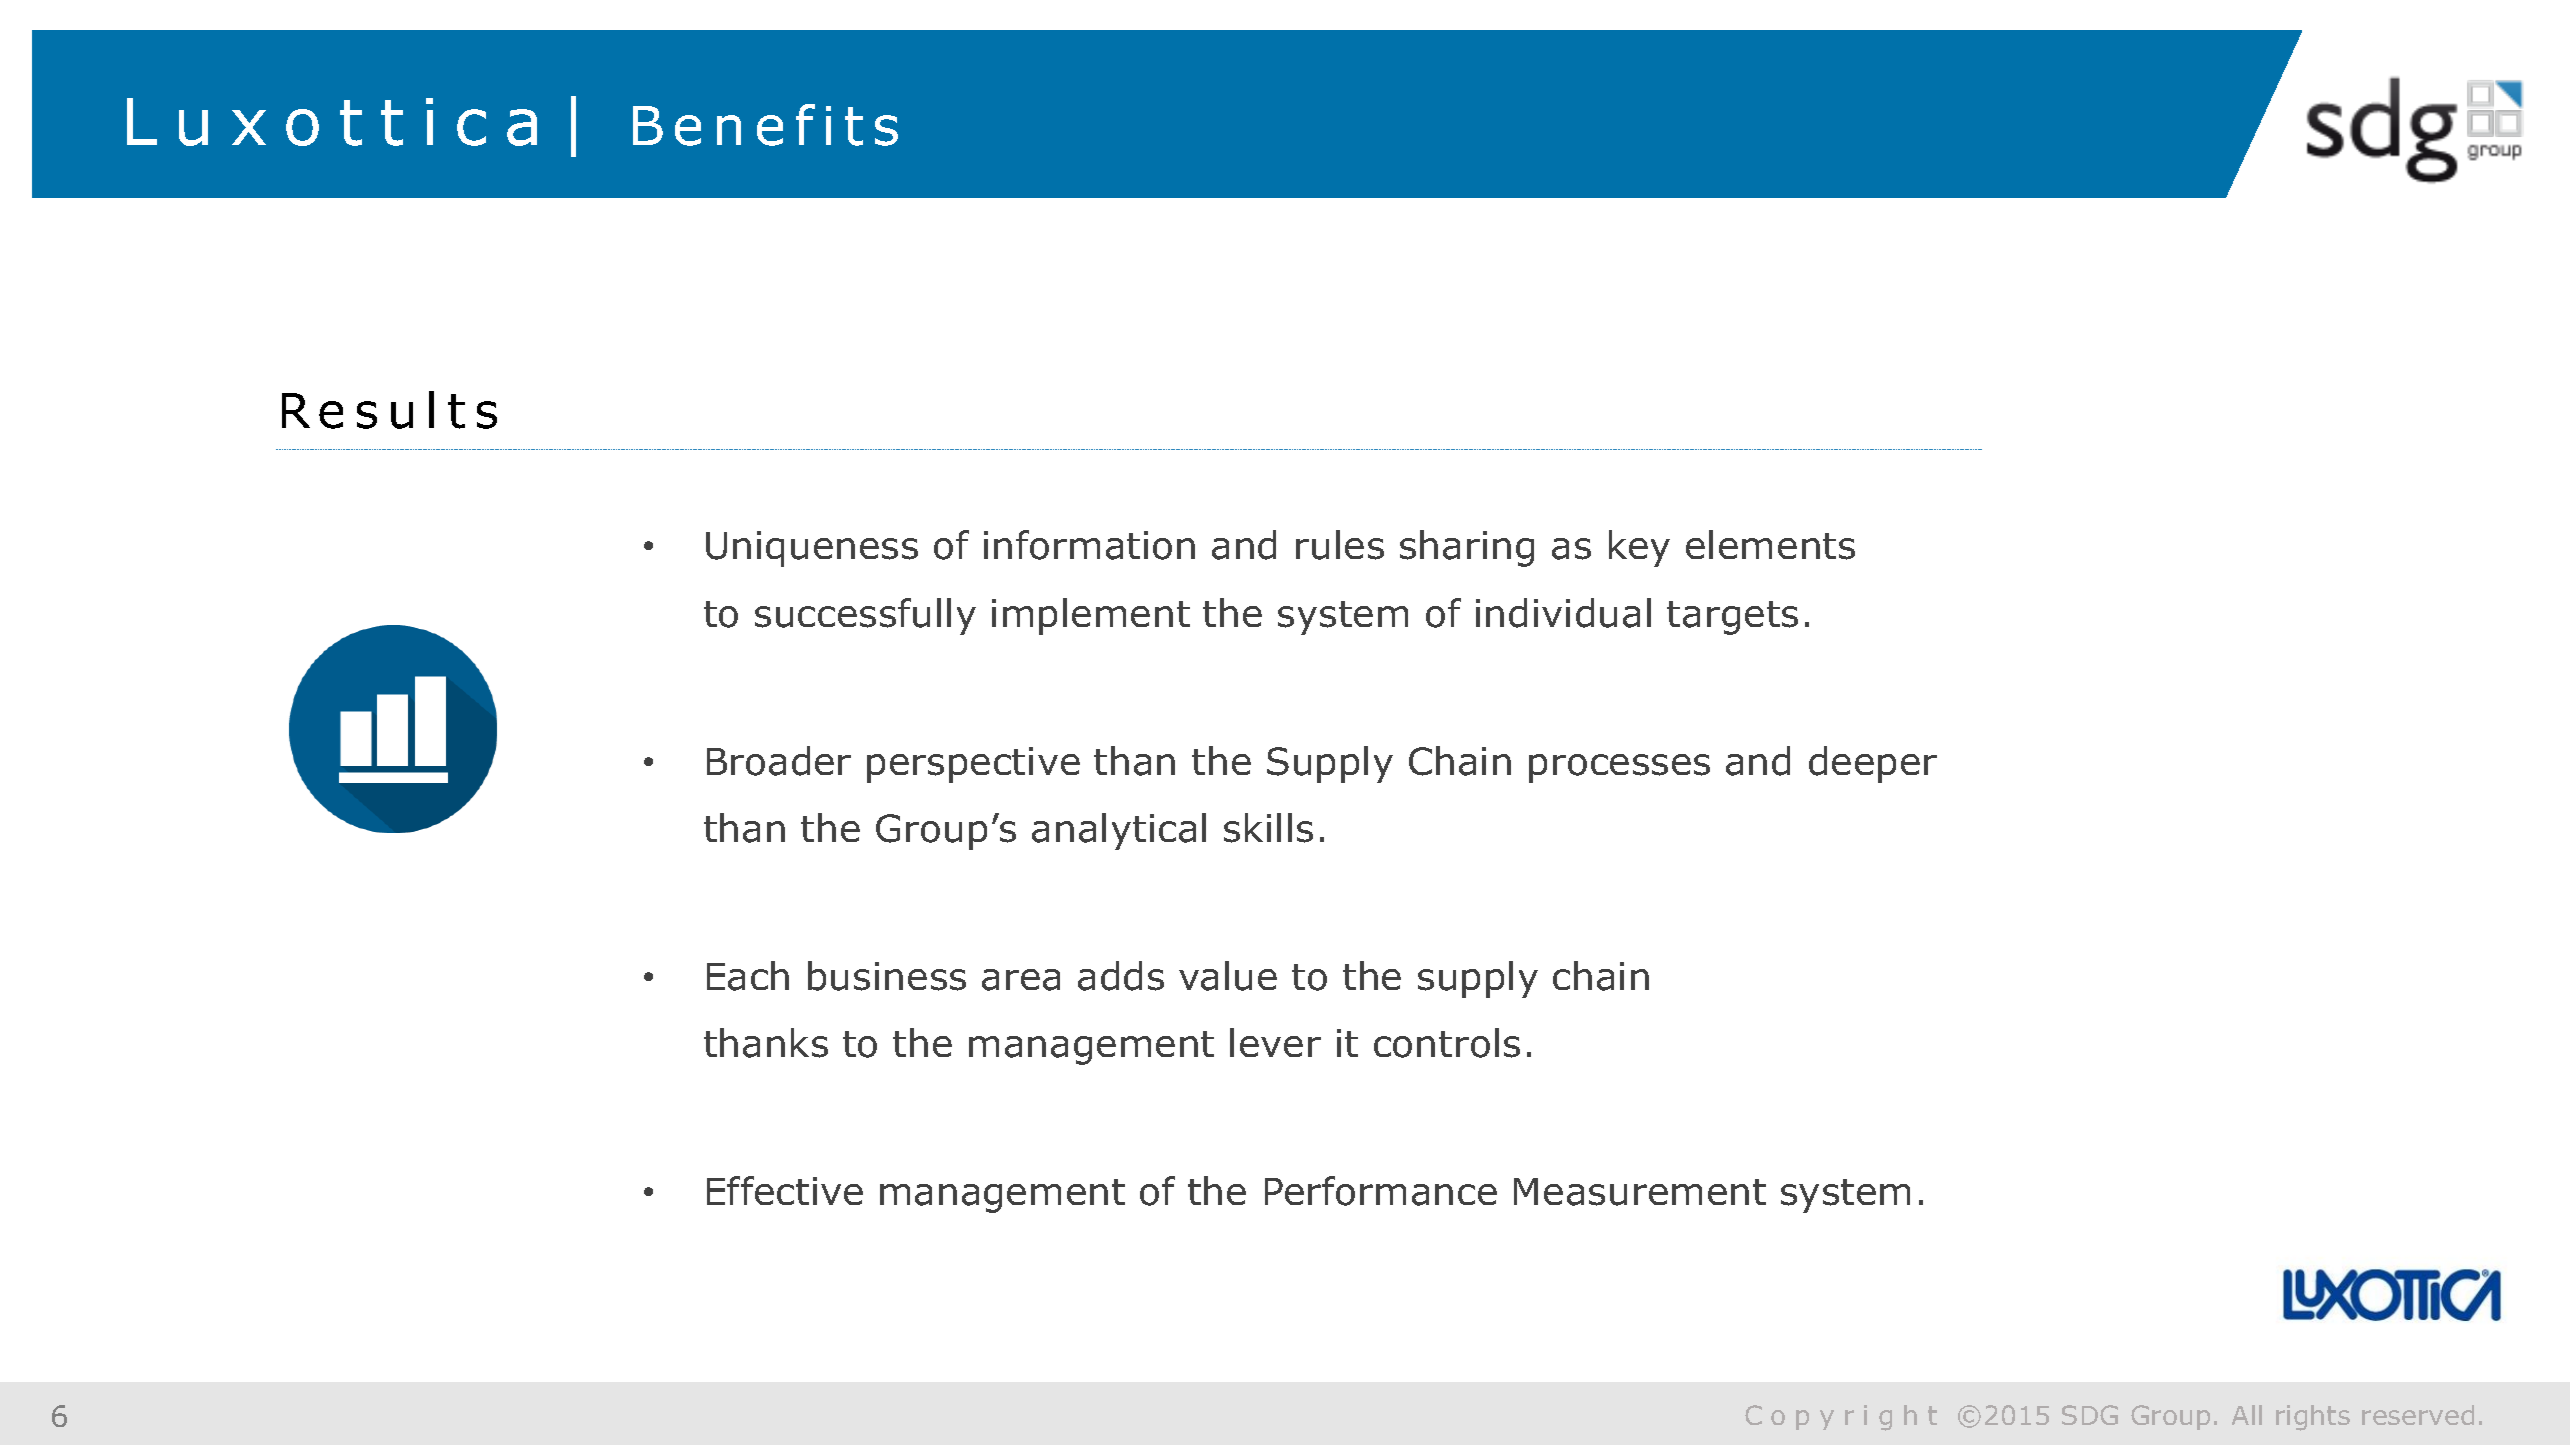 This screenshot has height=1445, width=2570. What do you see at coordinates (812, 549) in the screenshot?
I see `Uniqueness` at bounding box center [812, 549].
